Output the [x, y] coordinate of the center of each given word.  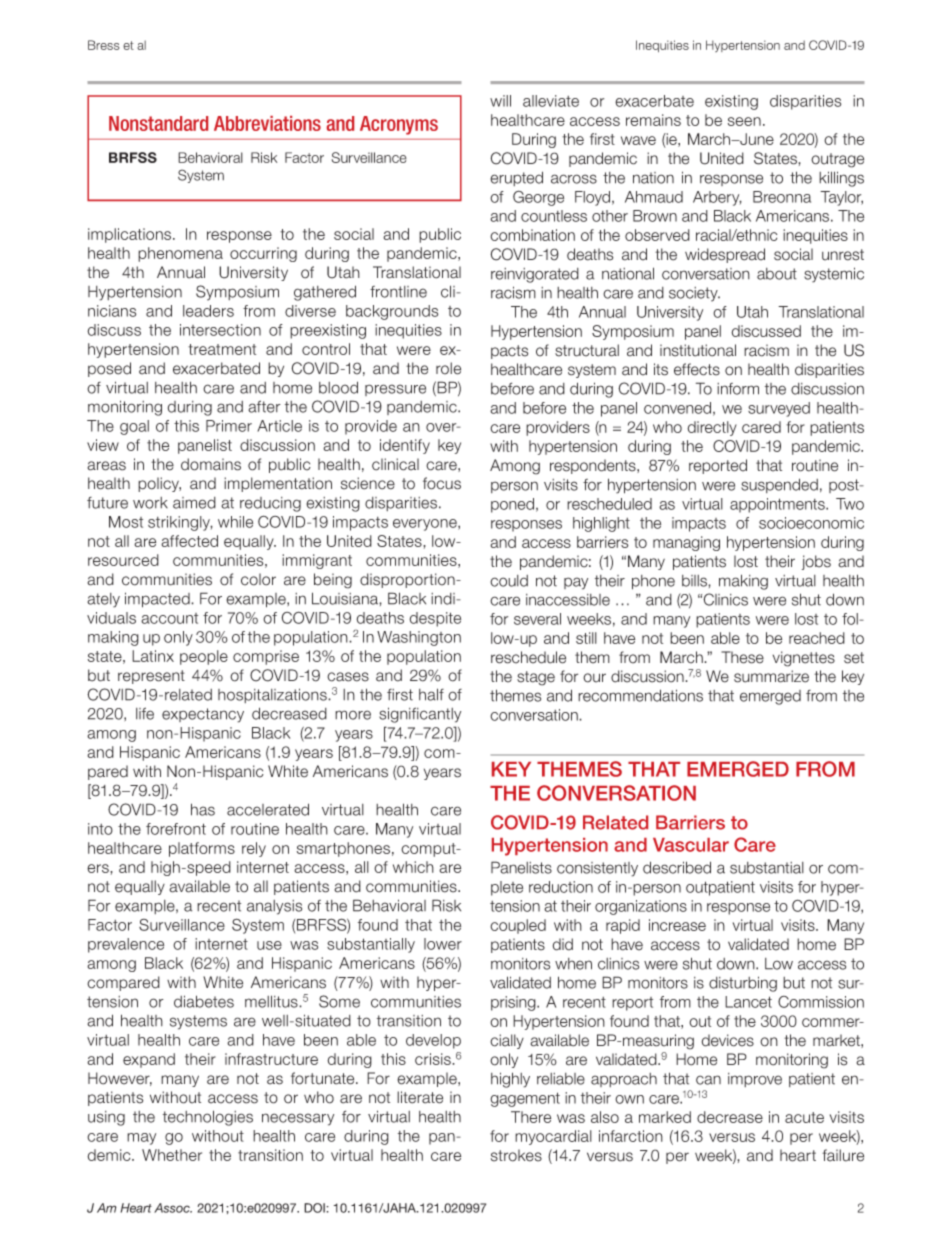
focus [442, 483]
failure [843, 1155]
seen [744, 121]
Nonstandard [158, 123]
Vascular [691, 845]
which [413, 867]
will [500, 101]
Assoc [173, 1208]
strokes [516, 1155]
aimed [194, 503]
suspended [779, 485]
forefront [176, 829]
